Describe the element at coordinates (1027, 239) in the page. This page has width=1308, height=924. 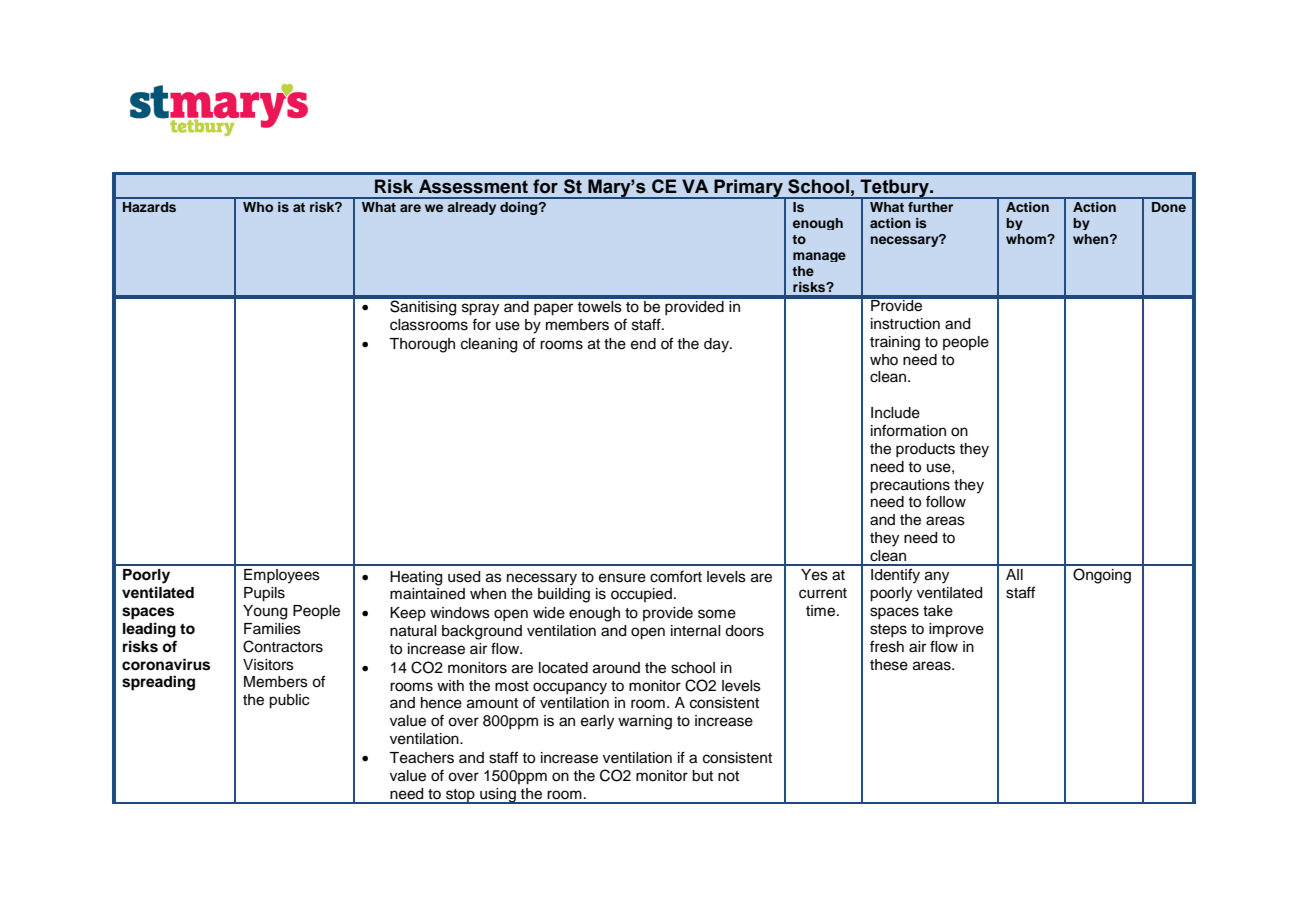
I see `whom` at that location.
